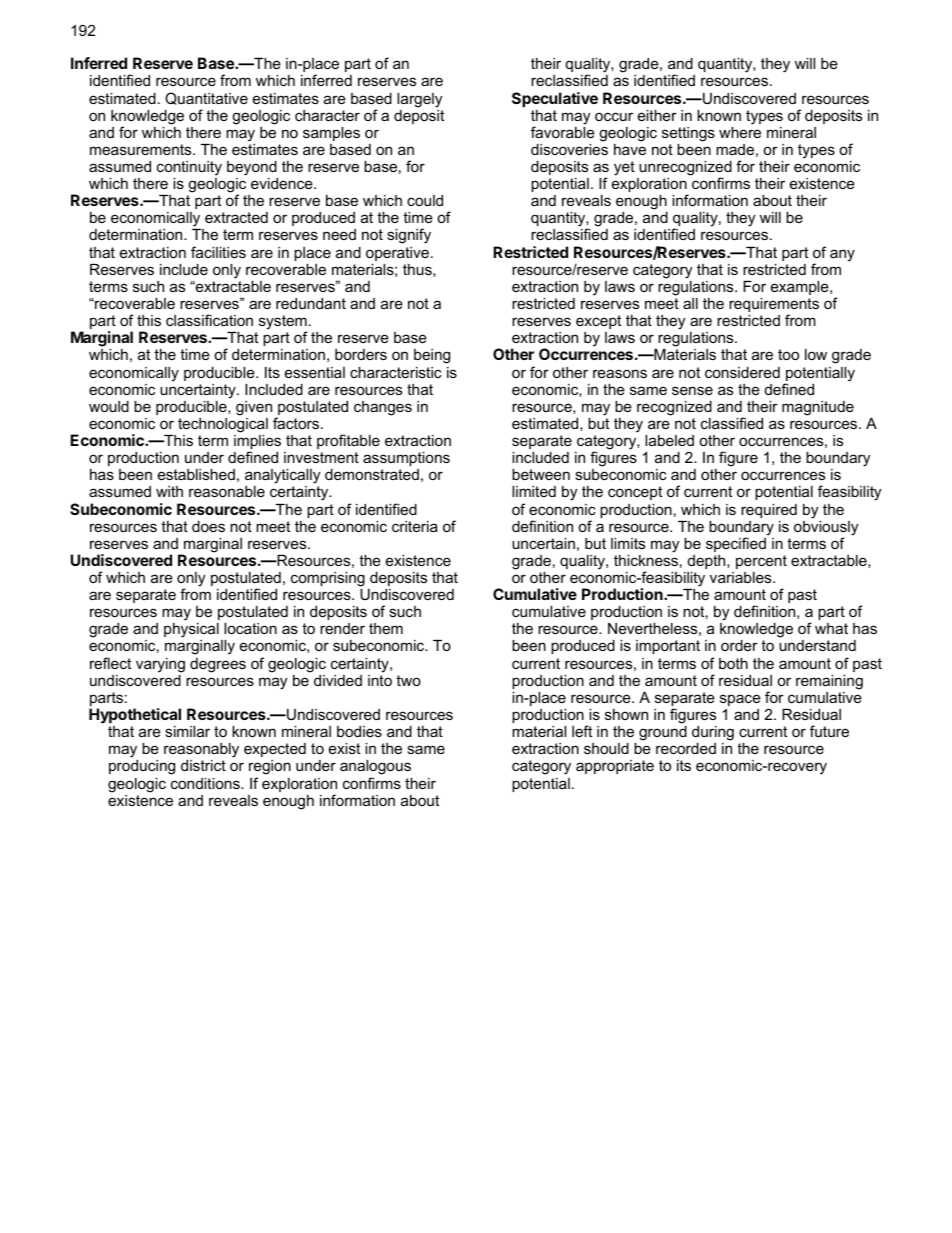 Image resolution: width=952 pixels, height=1233 pixels. I want to click on labeled, so click(669, 440).
